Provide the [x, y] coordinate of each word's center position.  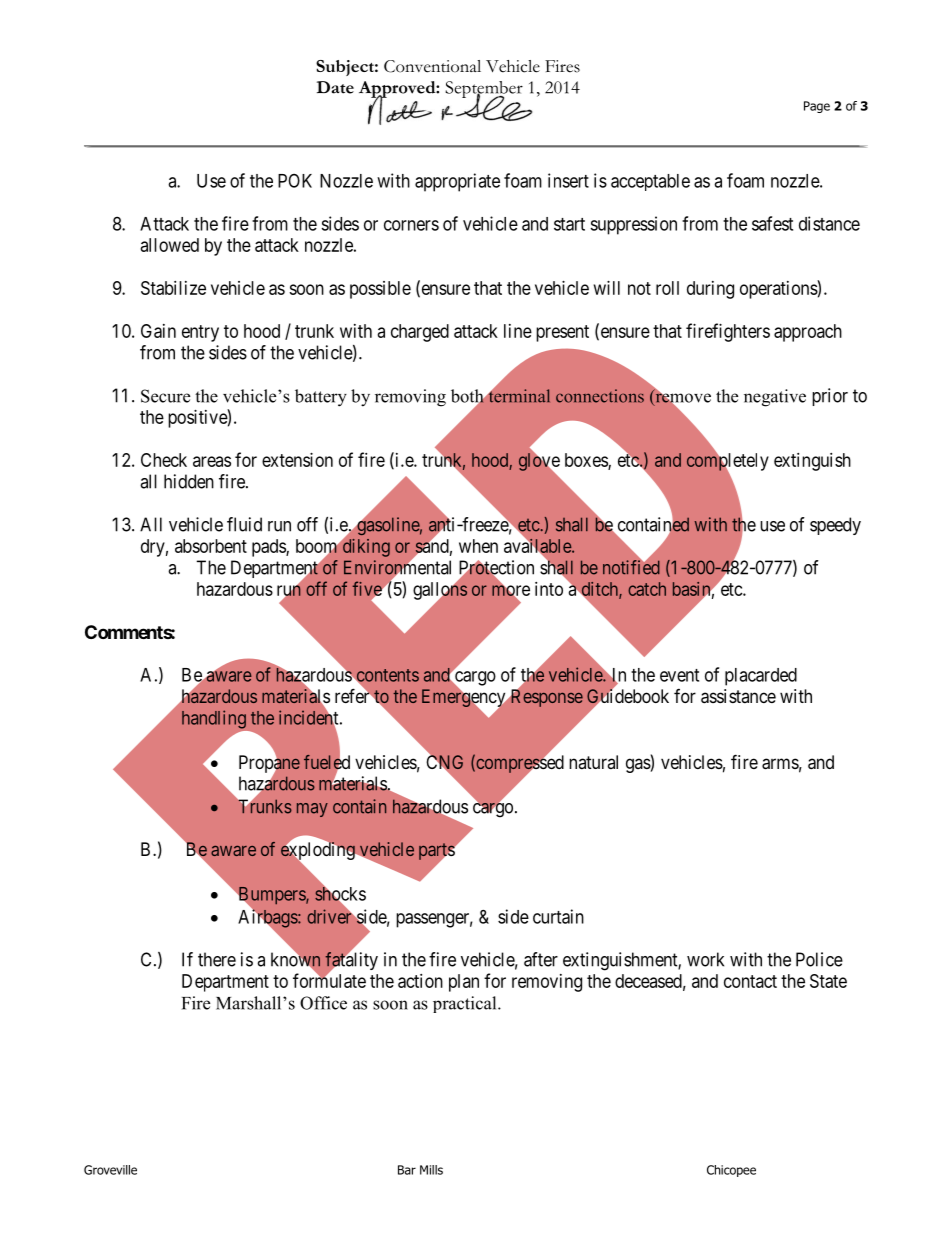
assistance [738, 696]
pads [269, 548]
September [484, 90]
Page [817, 107]
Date [335, 87]
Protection [496, 568]
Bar [407, 1170]
